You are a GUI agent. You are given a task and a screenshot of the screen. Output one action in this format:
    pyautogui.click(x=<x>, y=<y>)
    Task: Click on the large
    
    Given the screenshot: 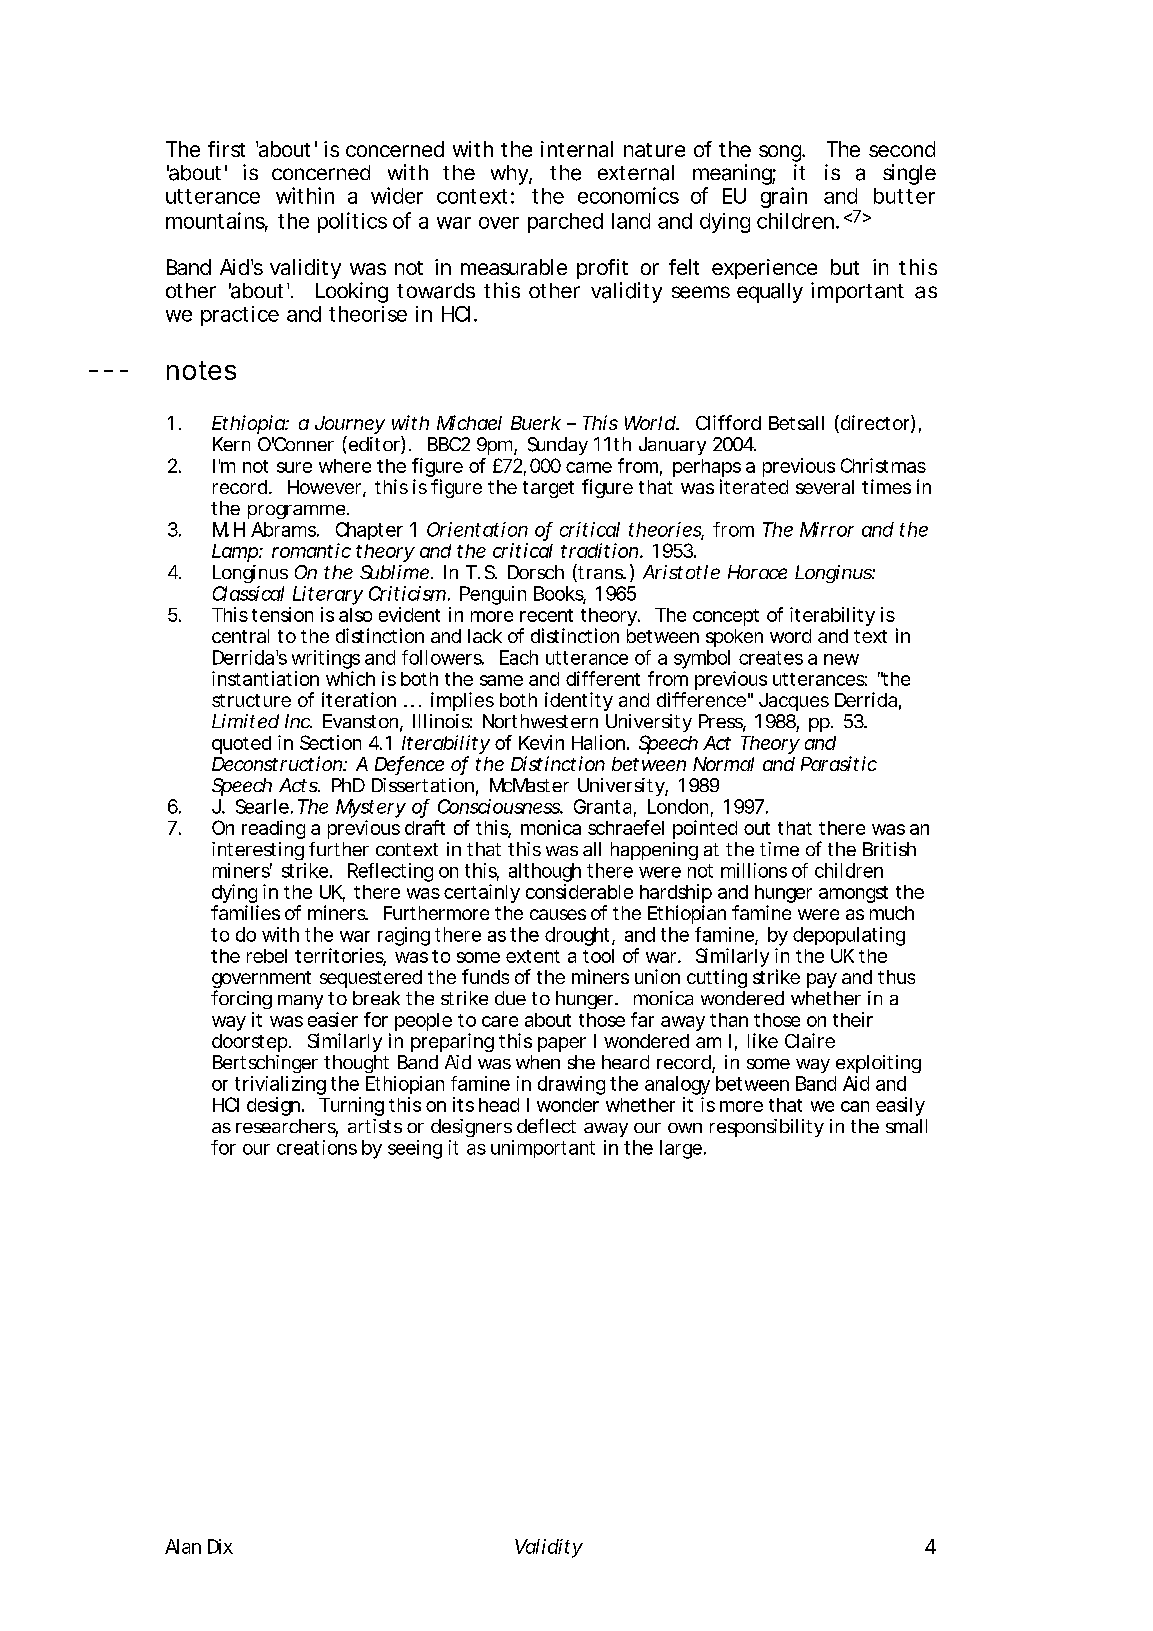 What is the action you would take?
    pyautogui.click(x=681, y=1149)
